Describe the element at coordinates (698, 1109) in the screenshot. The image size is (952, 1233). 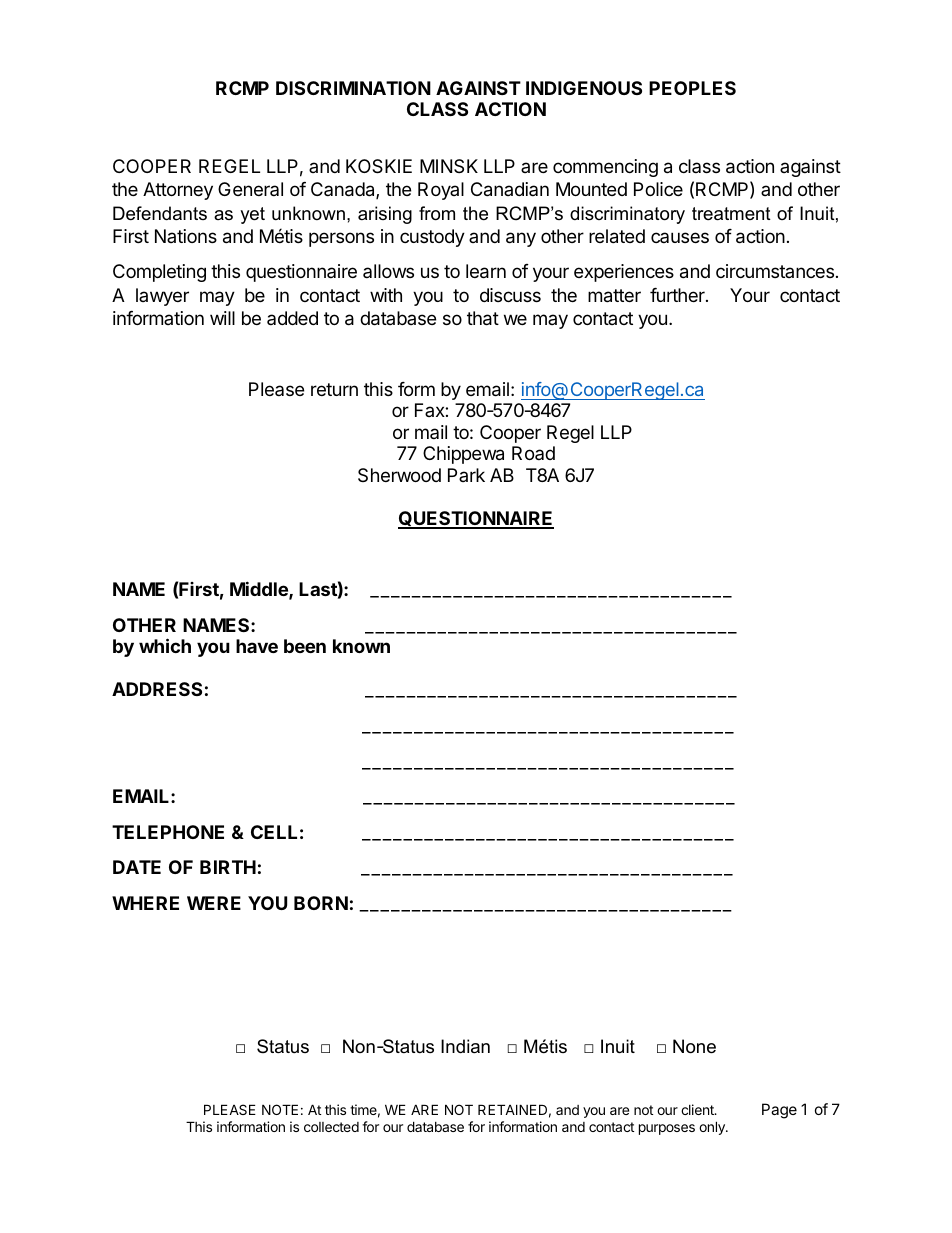
I see `client` at that location.
